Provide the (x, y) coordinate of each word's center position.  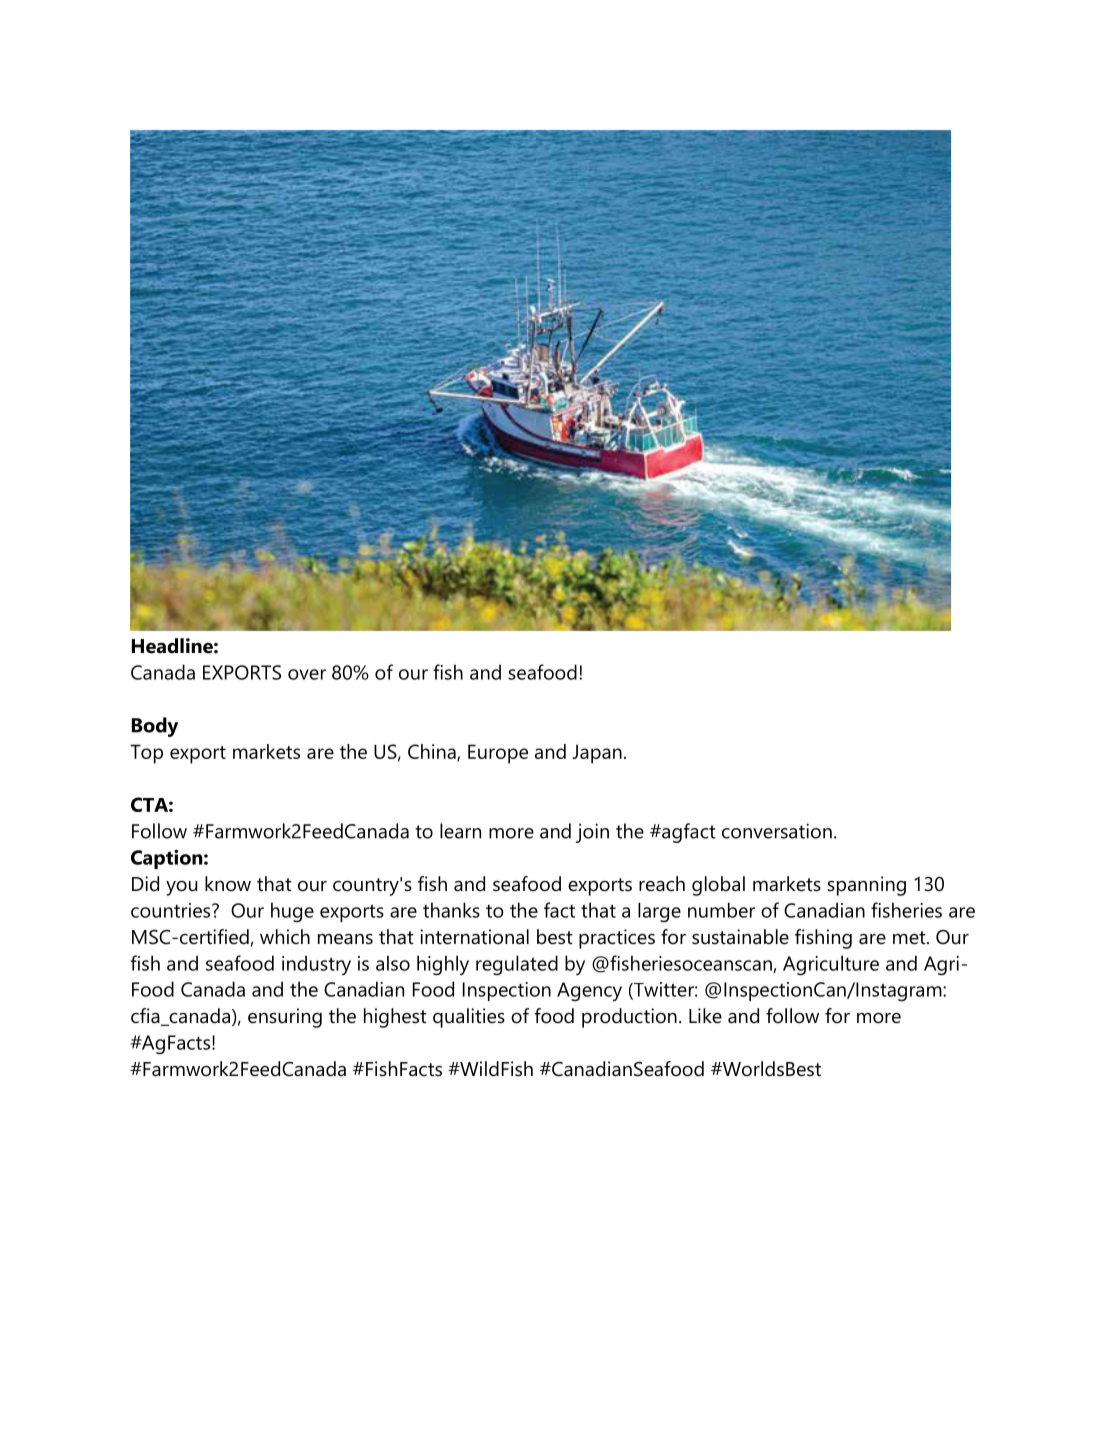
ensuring (285, 1018)
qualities (469, 1018)
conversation (777, 831)
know (228, 884)
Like (705, 1016)
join (592, 833)
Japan (597, 754)
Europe (498, 754)
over (307, 674)
